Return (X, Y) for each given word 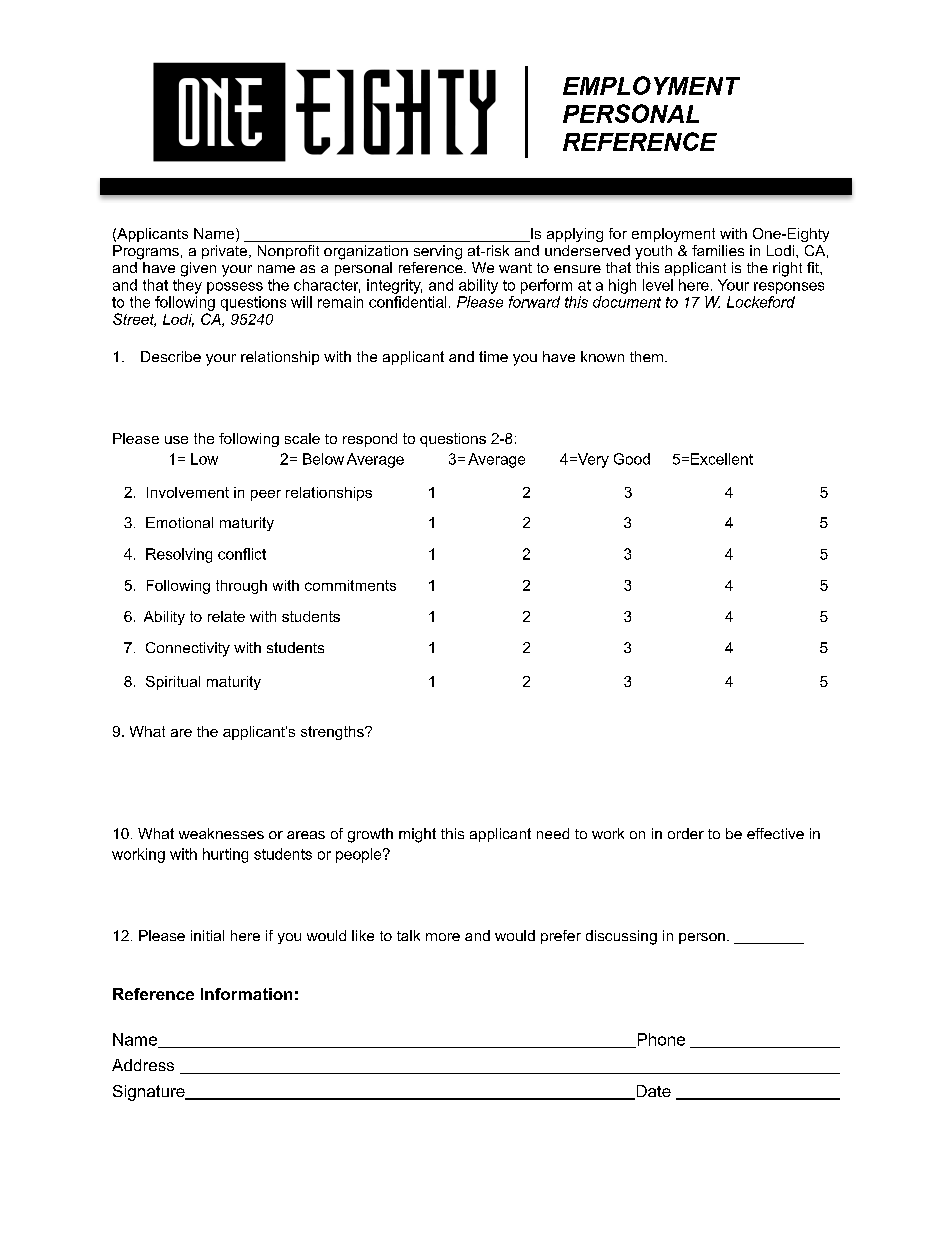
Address (143, 1065)
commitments (350, 585)
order (686, 833)
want (515, 268)
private (226, 252)
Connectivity (188, 649)
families (718, 250)
